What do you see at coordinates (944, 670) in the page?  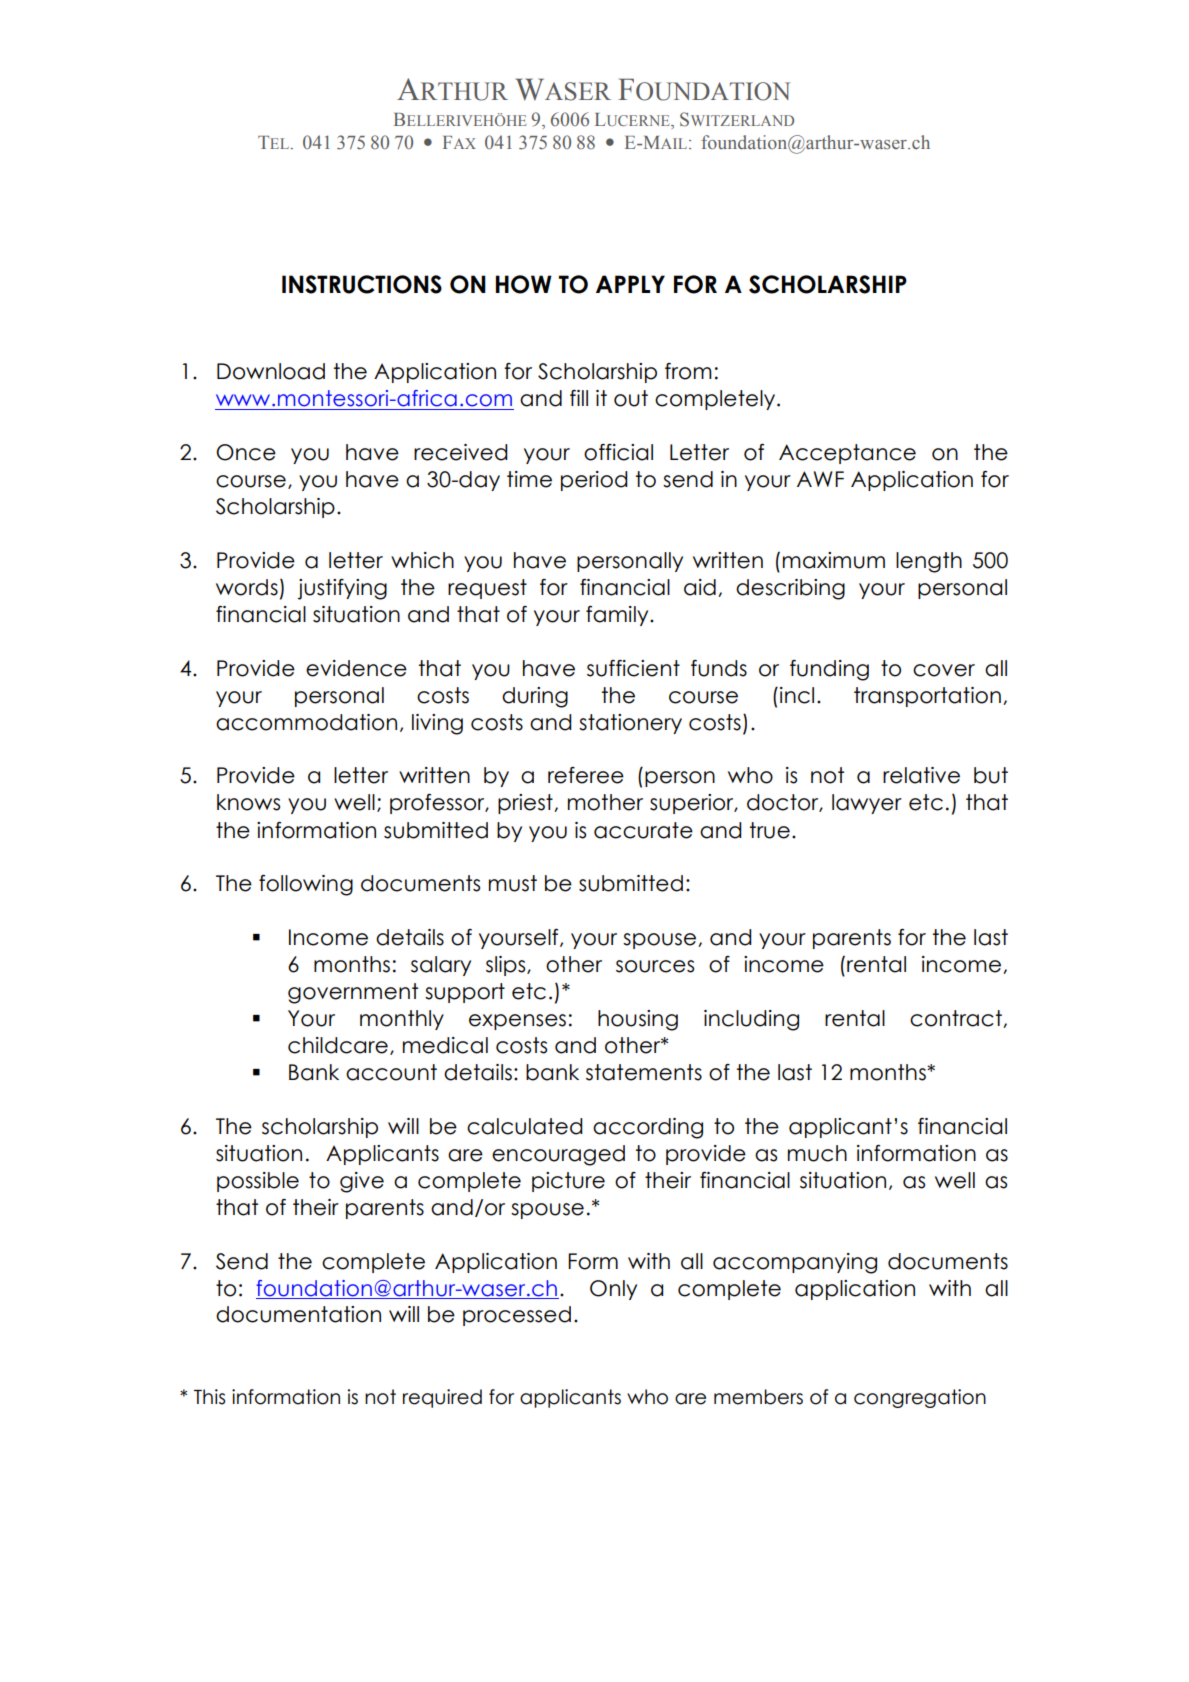 I see `cover` at bounding box center [944, 670].
